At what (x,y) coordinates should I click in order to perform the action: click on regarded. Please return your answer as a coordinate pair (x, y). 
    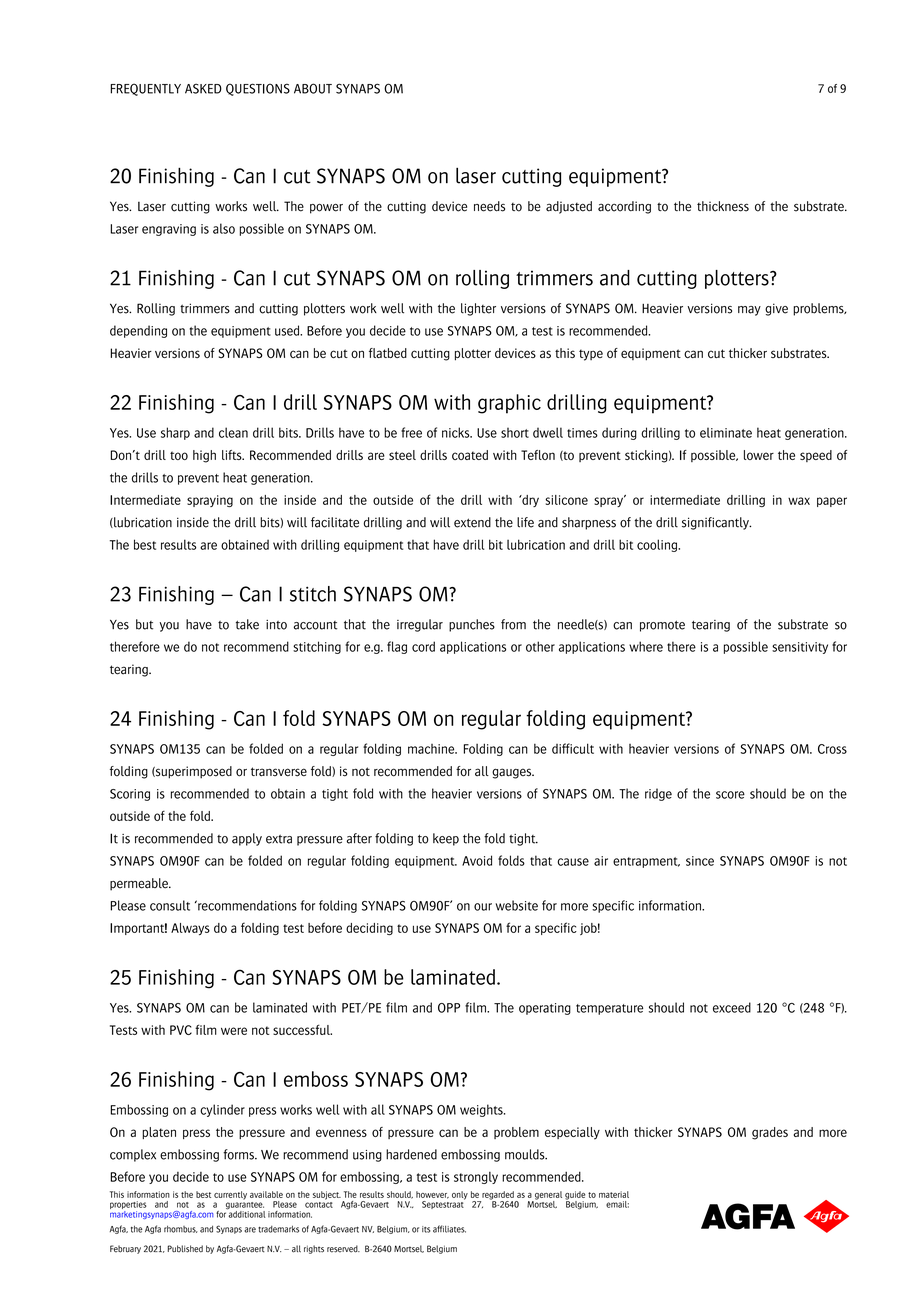
    Looking at the image, I should click on (498, 1196).
